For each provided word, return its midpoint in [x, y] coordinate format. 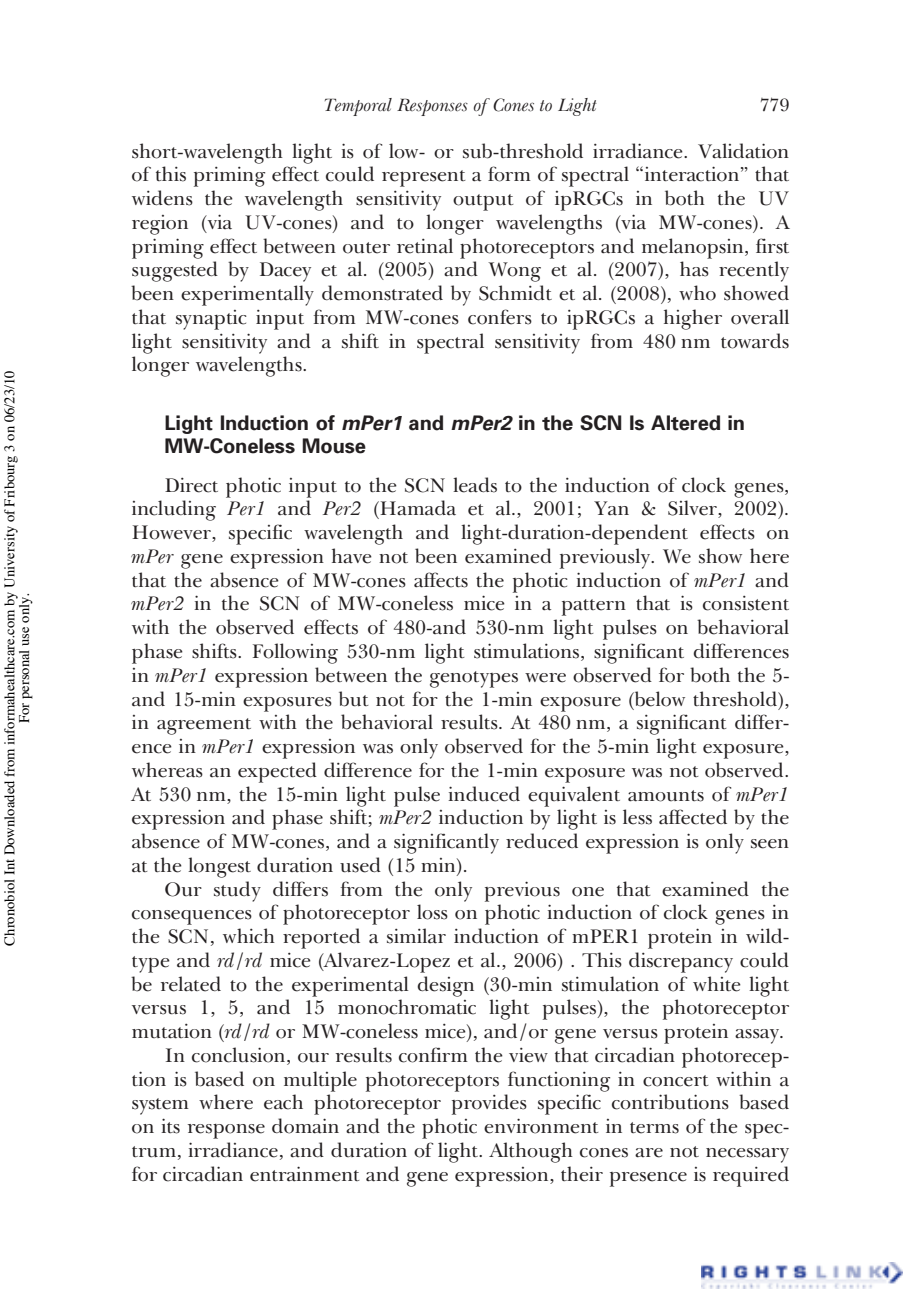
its [170, 1126]
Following [295, 653]
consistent [746, 603]
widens [162, 198]
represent [424, 178]
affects [441, 580]
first [772, 246]
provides [489, 1104]
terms [654, 1128]
